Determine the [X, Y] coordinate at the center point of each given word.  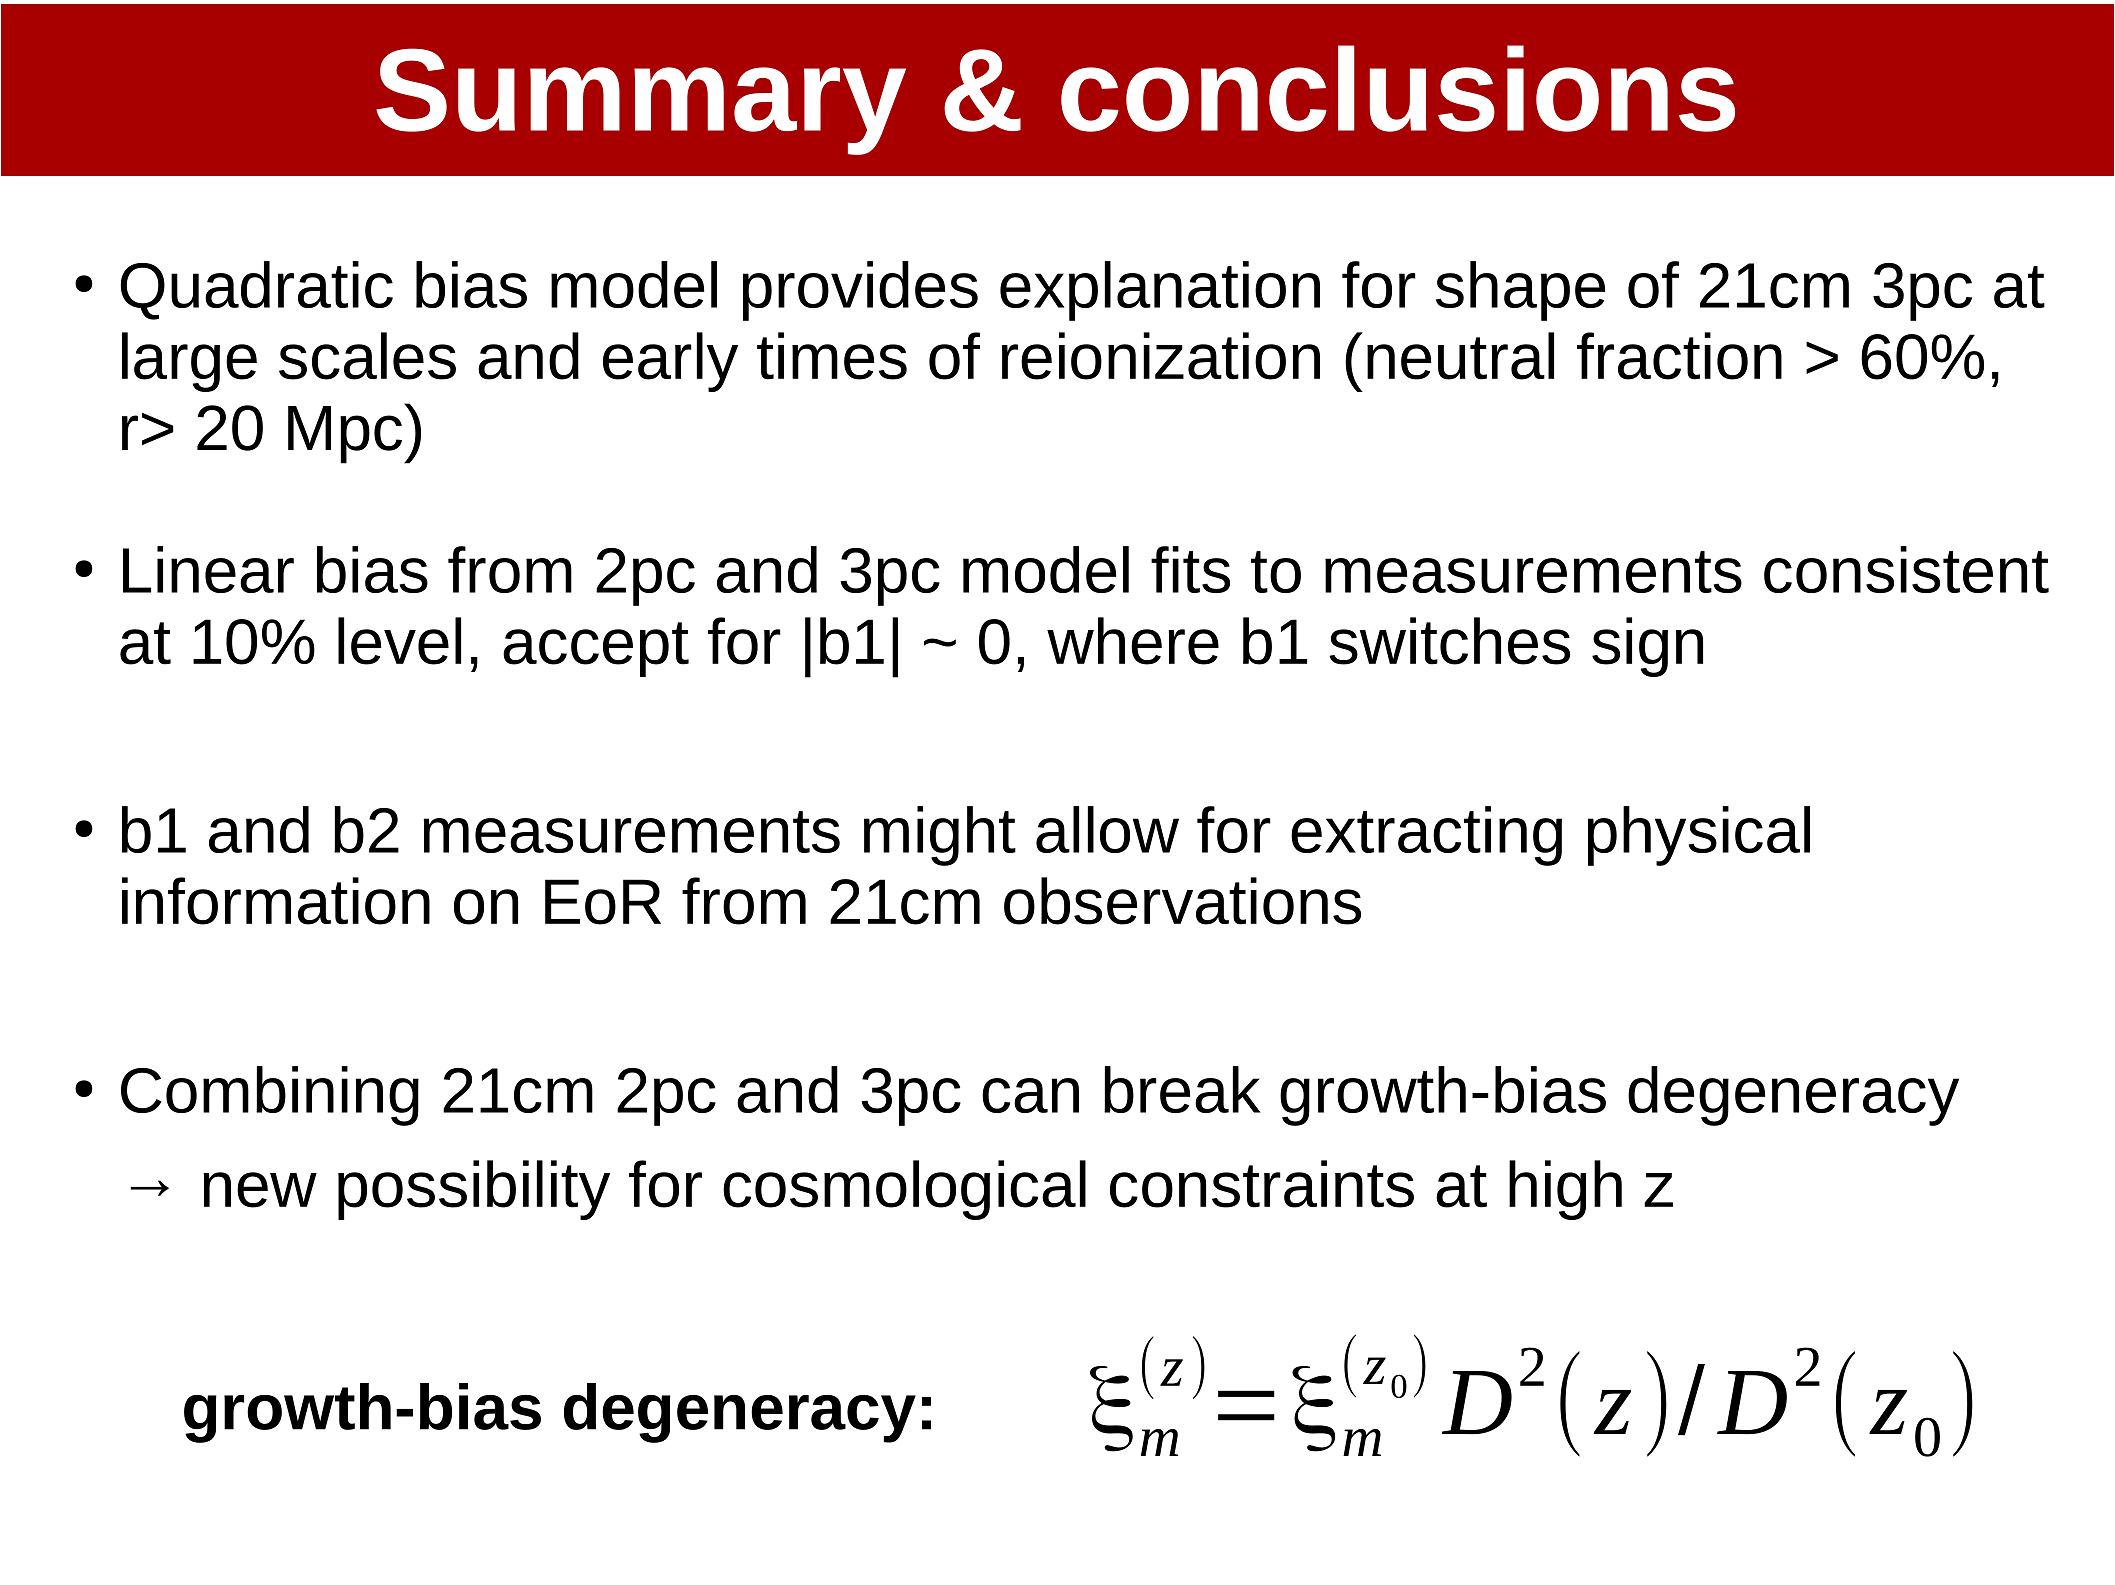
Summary [641, 101]
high [1565, 1190]
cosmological [904, 1190]
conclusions [1398, 88]
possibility [474, 1190]
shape [1520, 291]
